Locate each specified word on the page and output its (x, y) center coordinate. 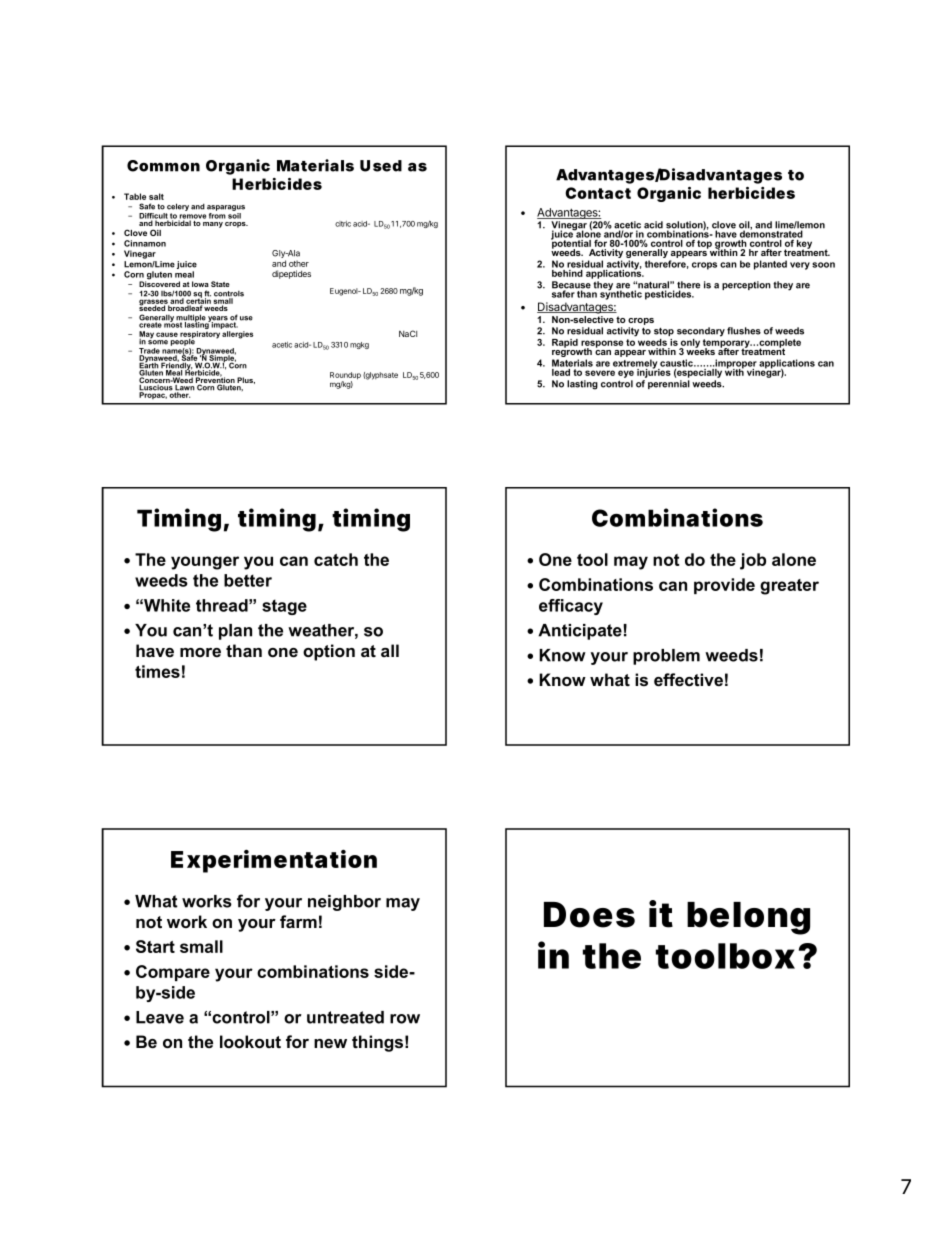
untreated (345, 1017)
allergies (237, 335)
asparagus (226, 208)
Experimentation (274, 861)
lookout (250, 1042)
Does (589, 915)
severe (600, 373)
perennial (669, 384)
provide (724, 586)
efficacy (571, 607)
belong (748, 918)
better (248, 580)
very (800, 266)
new (330, 1043)
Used (381, 166)
